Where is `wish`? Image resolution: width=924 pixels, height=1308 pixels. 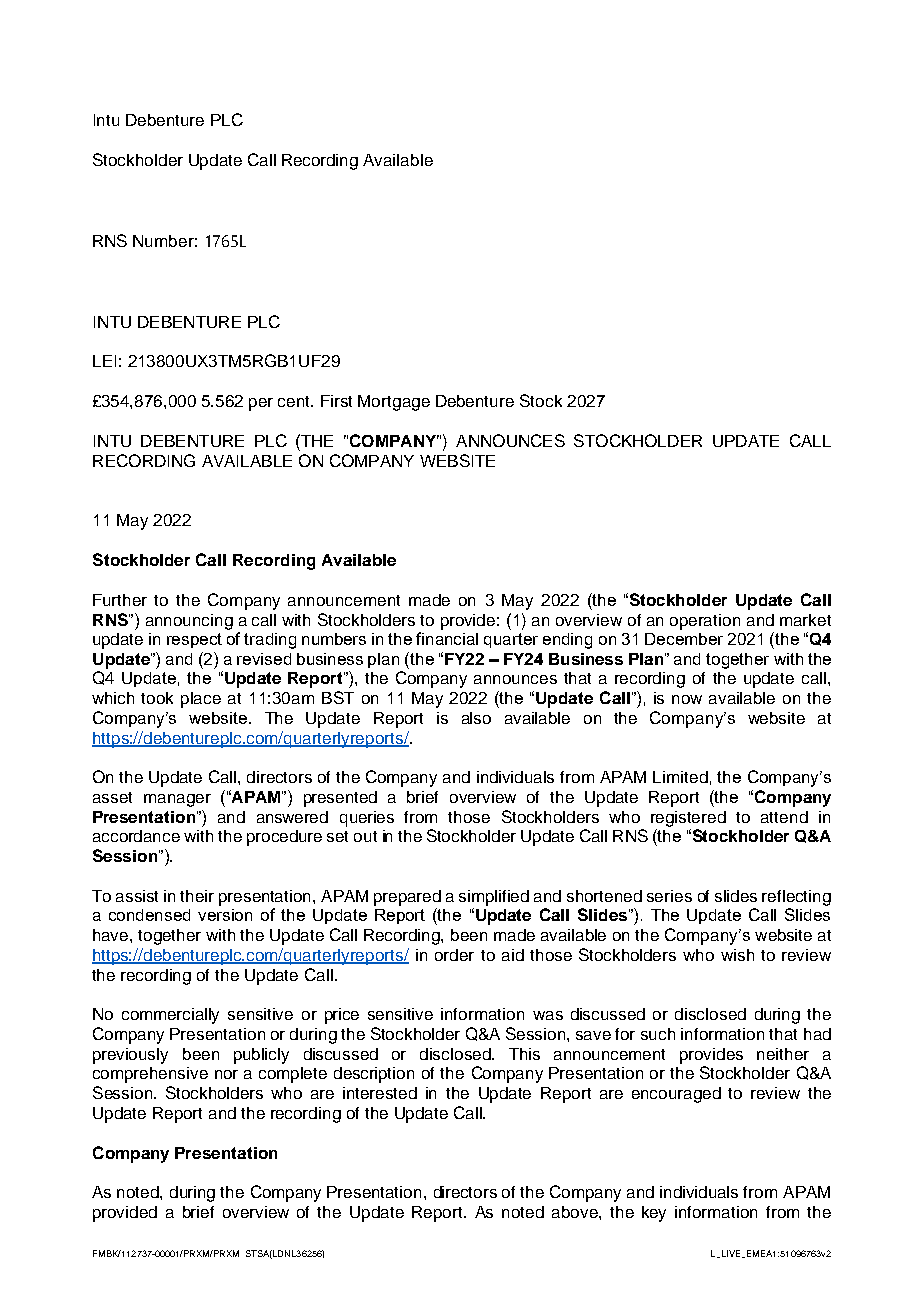 wish is located at coordinates (737, 955).
